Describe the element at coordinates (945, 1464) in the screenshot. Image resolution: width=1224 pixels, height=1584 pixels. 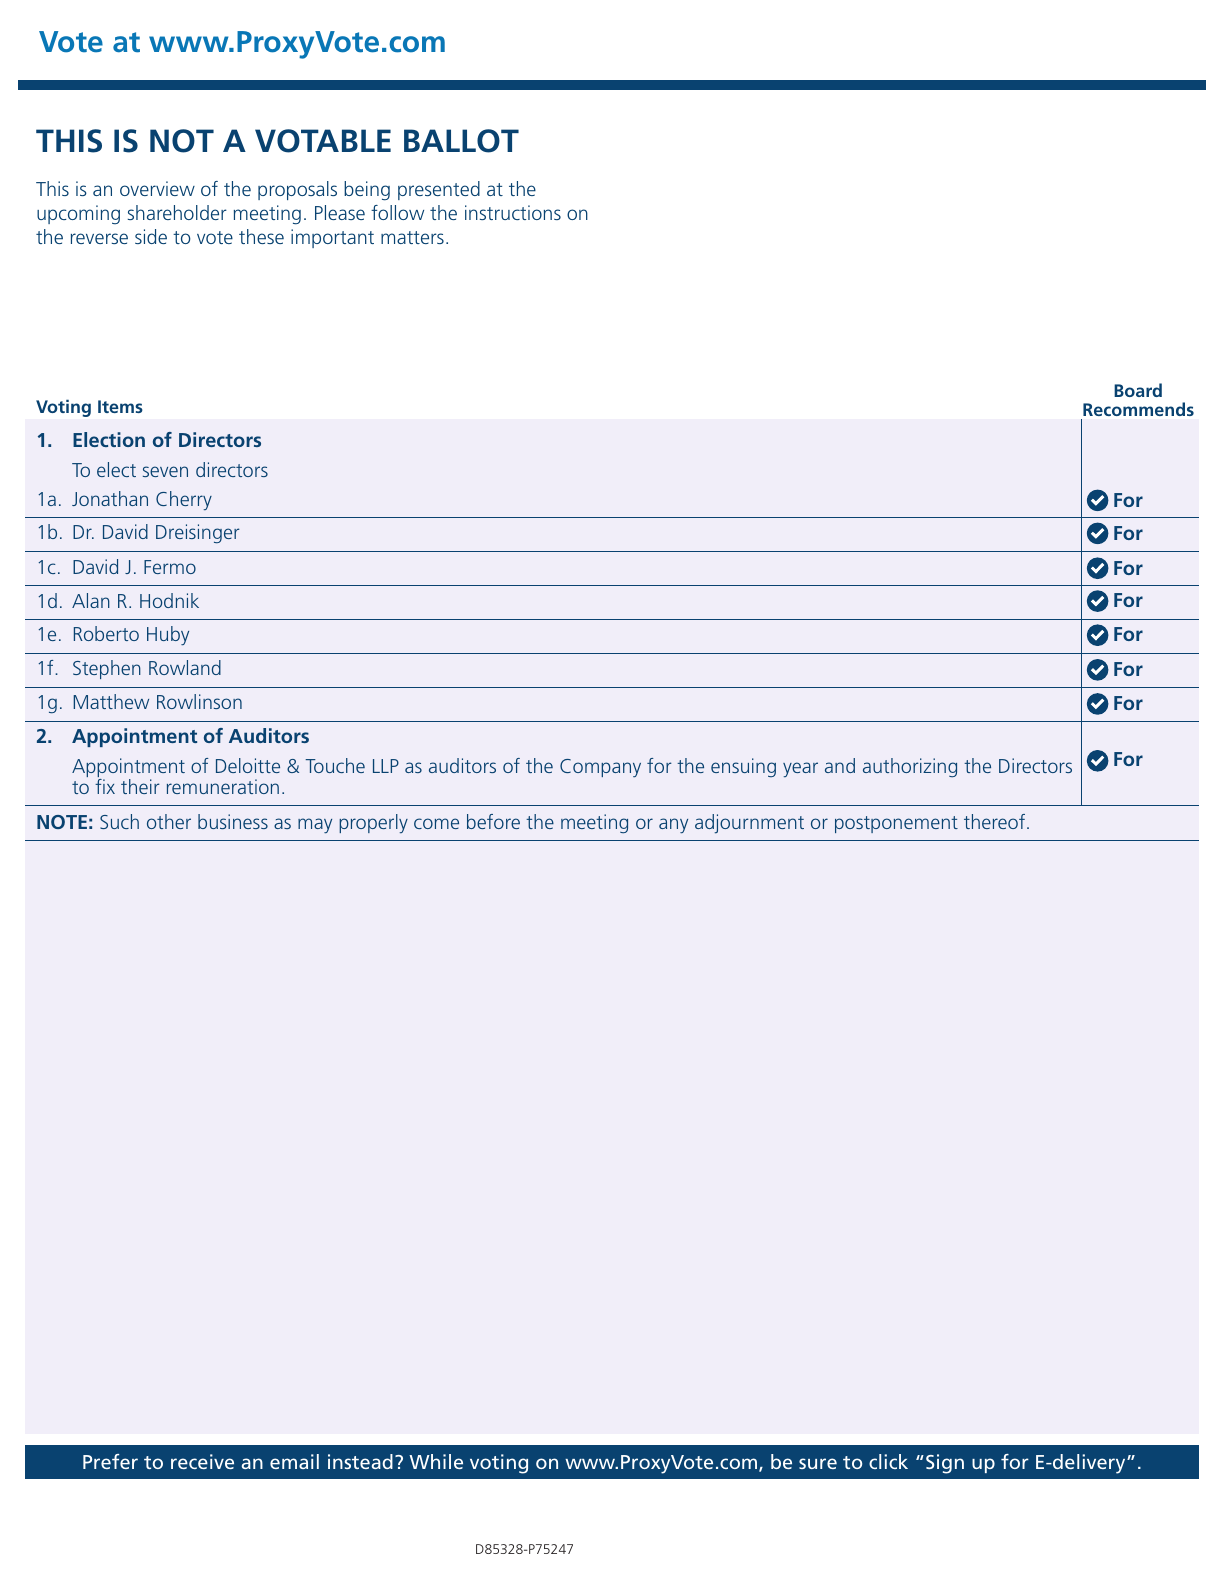
I see `Sign` at that location.
